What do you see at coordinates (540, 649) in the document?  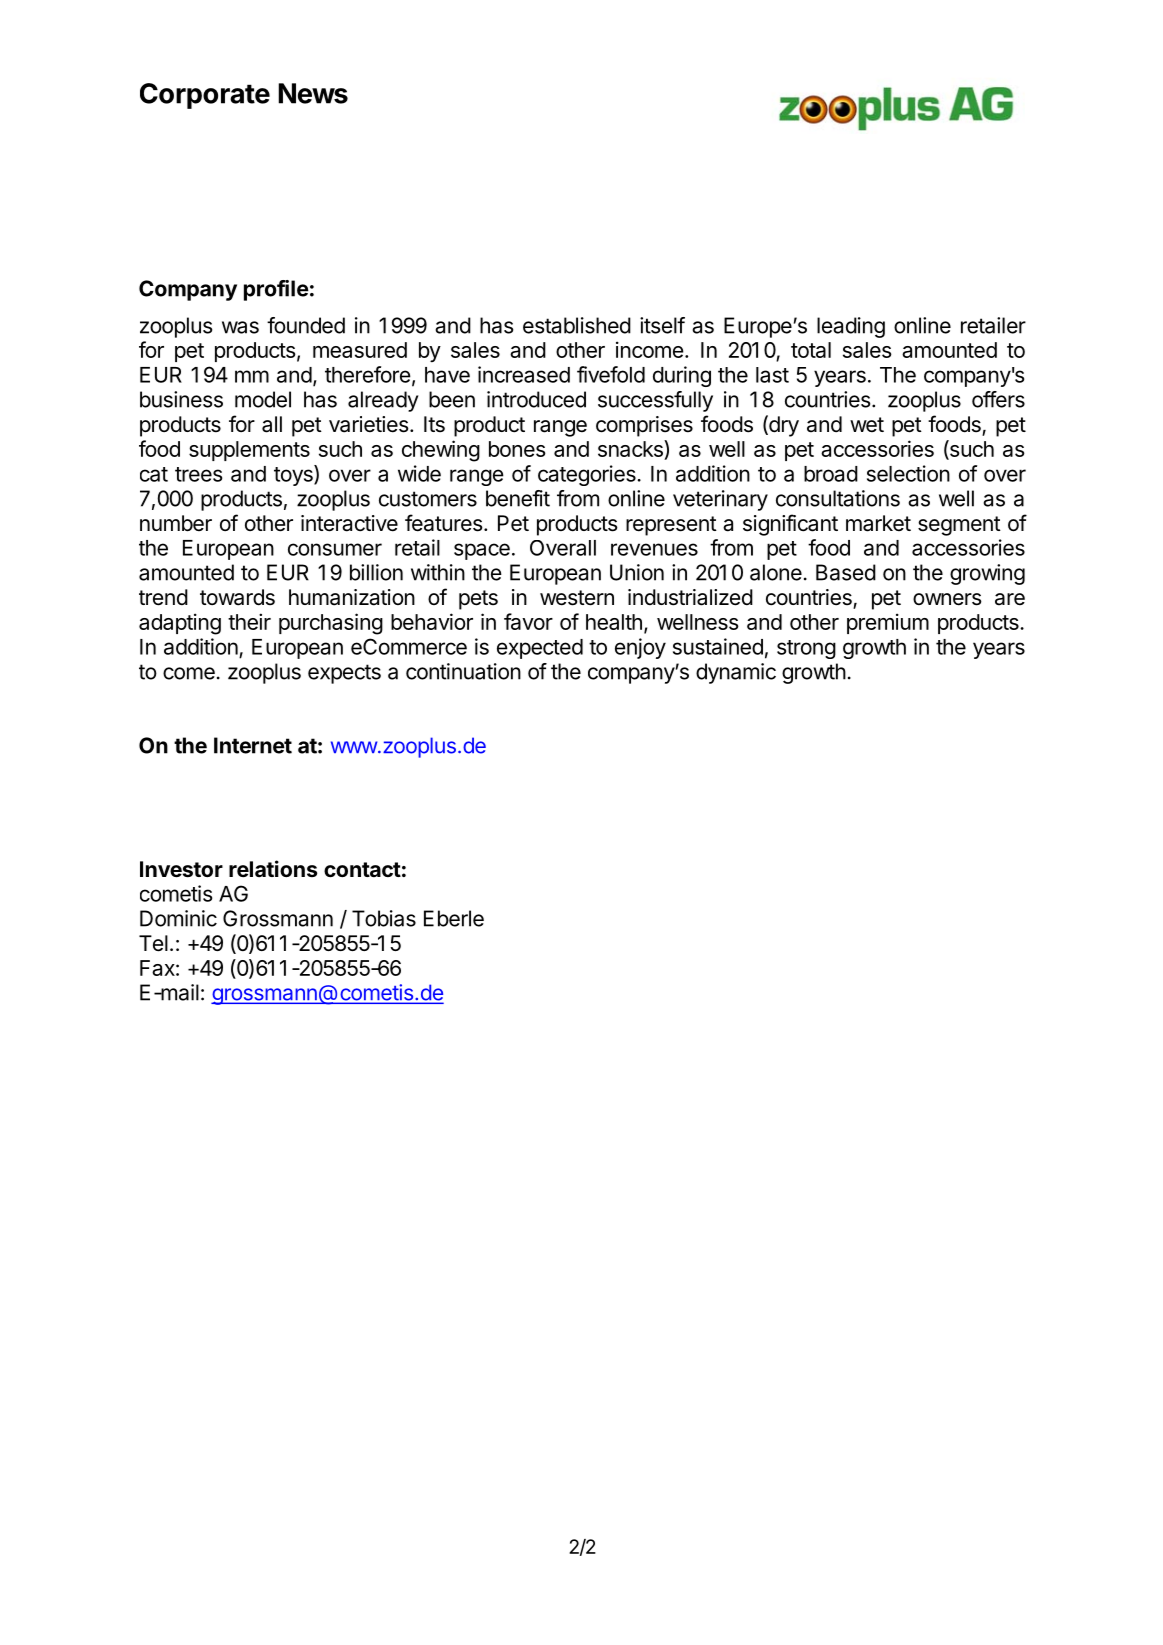 I see `expected` at bounding box center [540, 649].
